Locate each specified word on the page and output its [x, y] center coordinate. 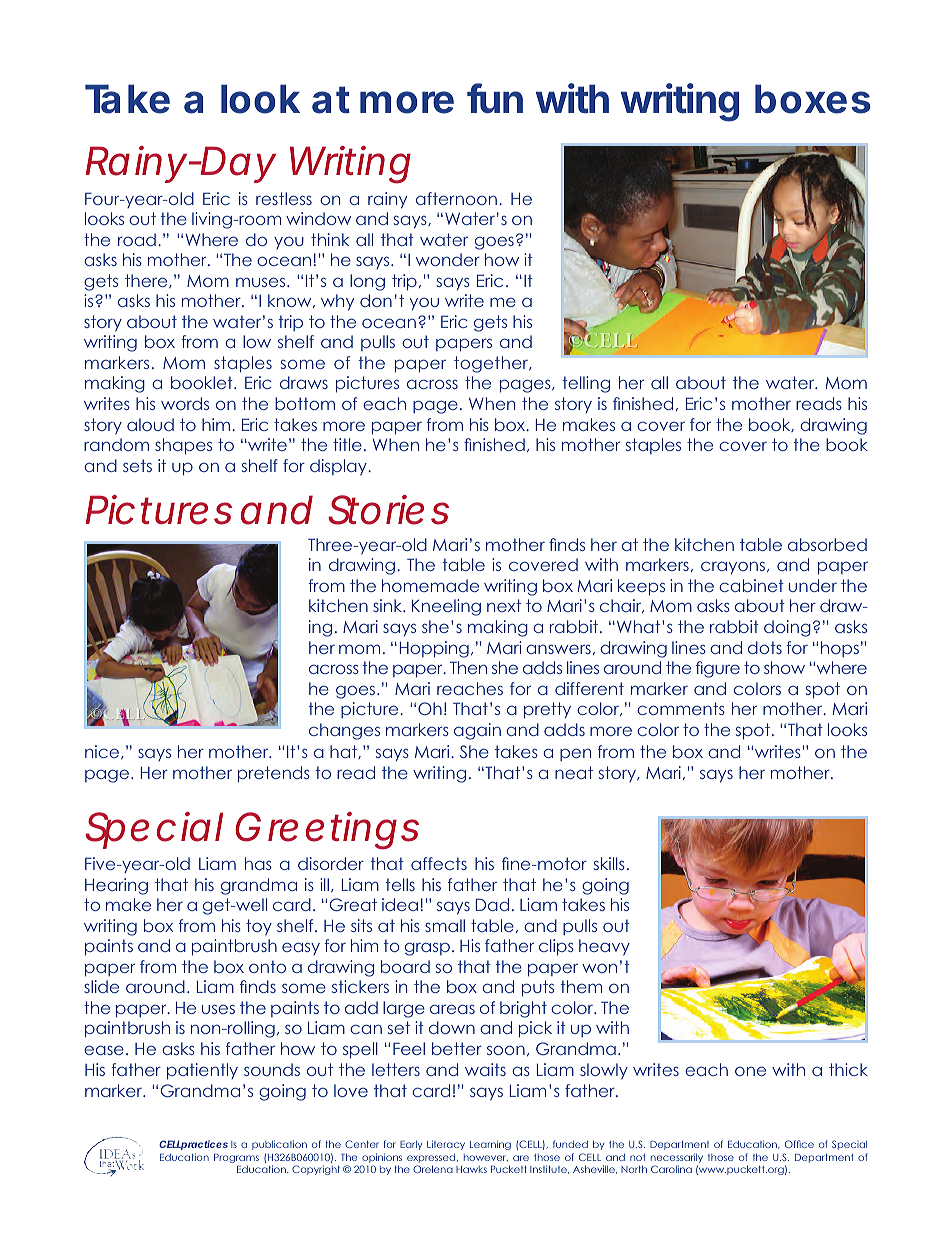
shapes [183, 446]
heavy [604, 947]
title [347, 444]
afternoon [456, 198]
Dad [492, 904]
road [137, 239]
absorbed [827, 544]
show [784, 667]
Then [468, 667]
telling [586, 384]
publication [279, 1145]
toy [259, 927]
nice [103, 752]
